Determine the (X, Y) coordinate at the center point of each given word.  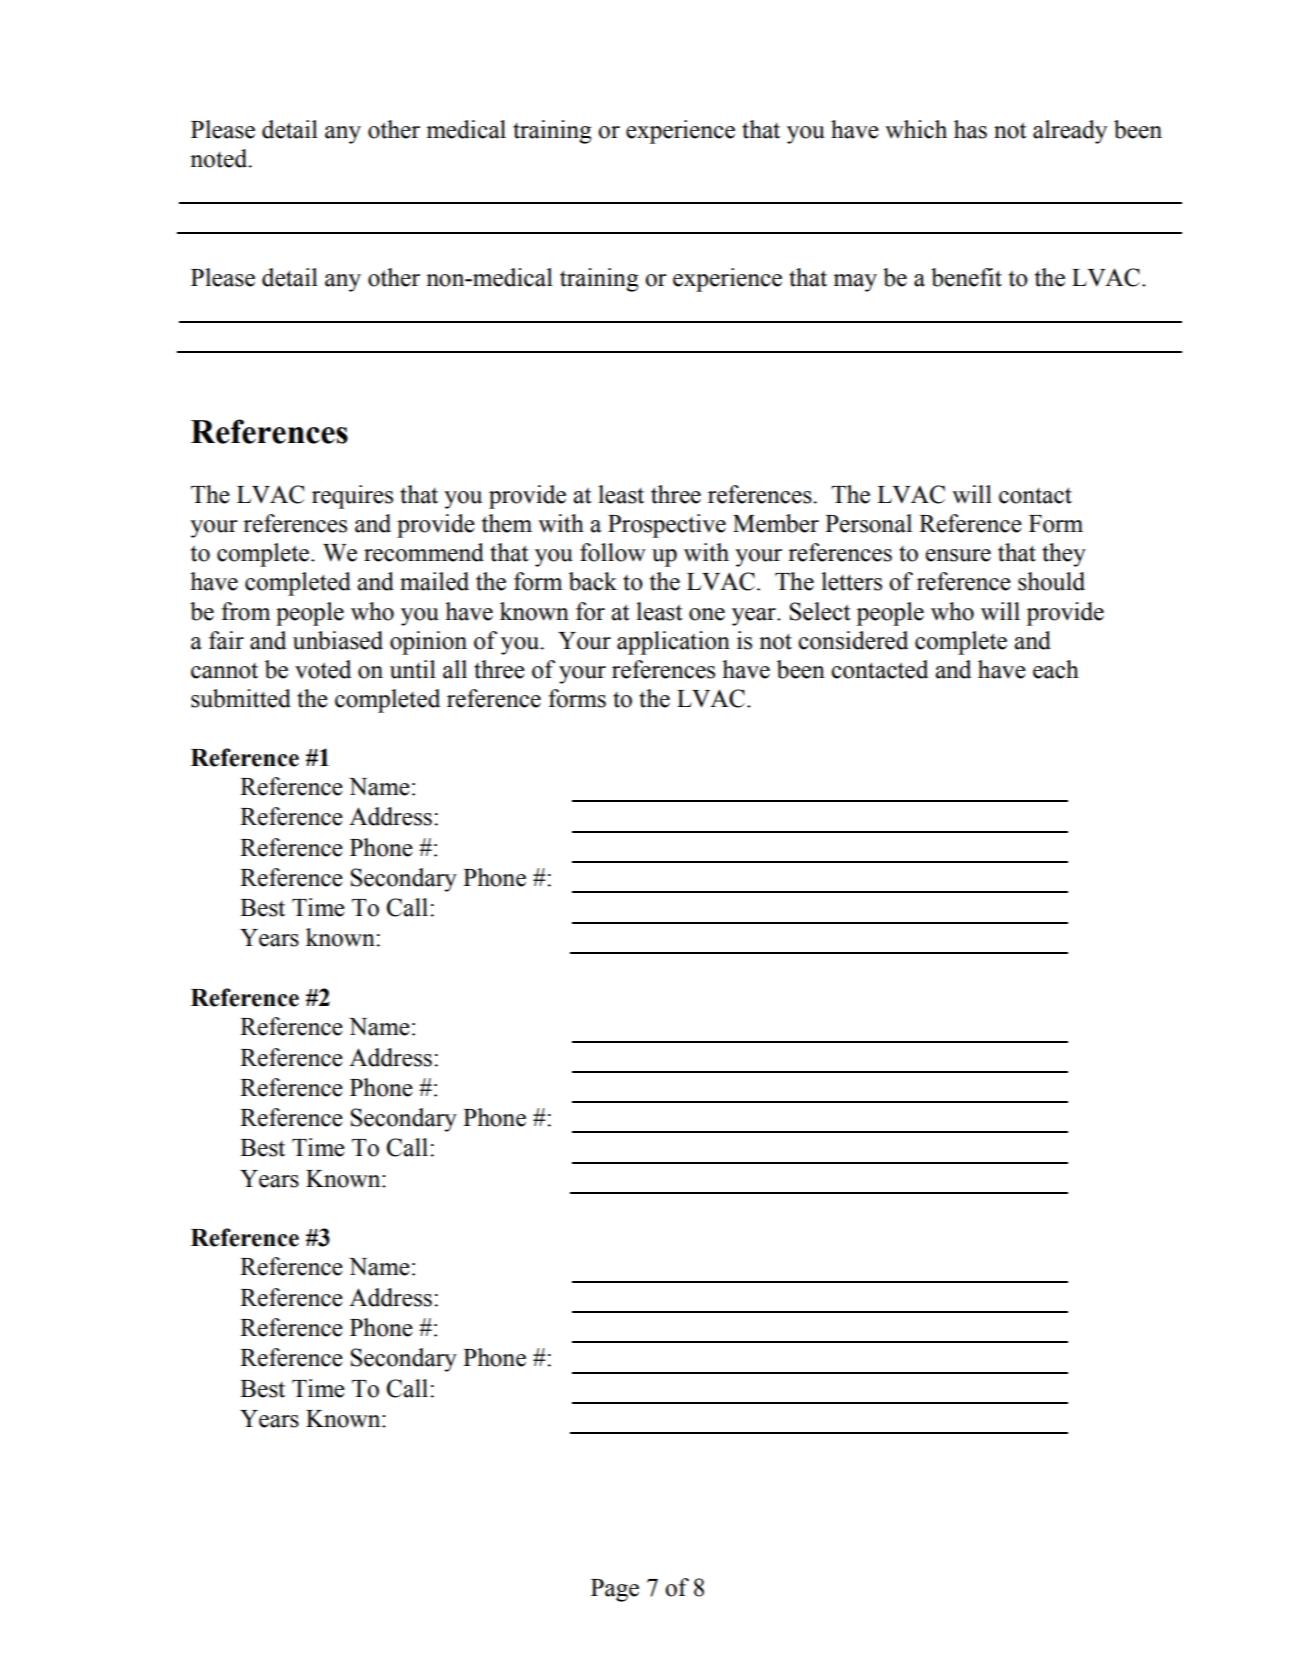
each (1056, 669)
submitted (241, 698)
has (970, 129)
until (413, 669)
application (673, 643)
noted (220, 158)
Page (615, 1590)
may (855, 283)
